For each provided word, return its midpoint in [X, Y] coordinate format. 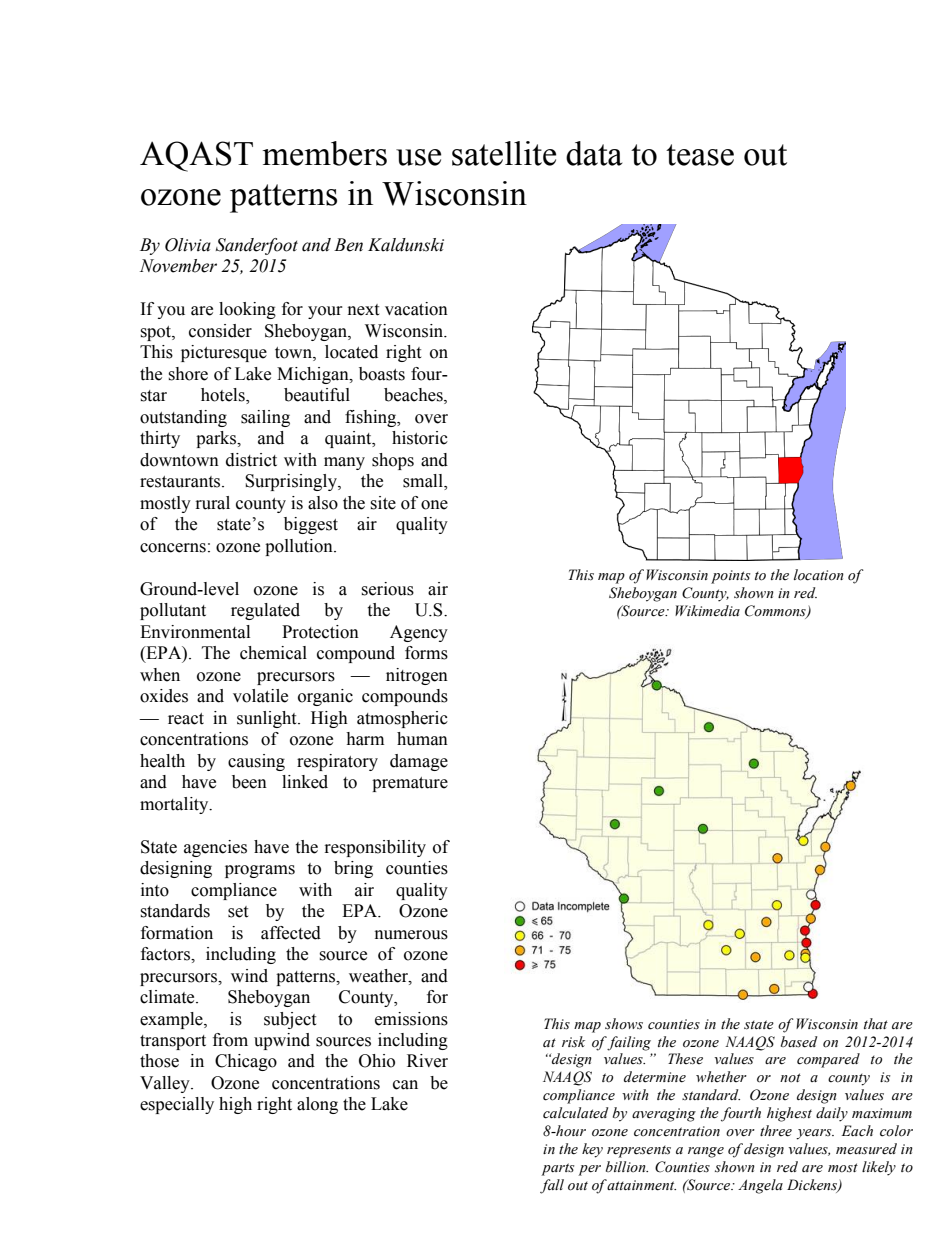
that [876, 1023]
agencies [215, 848]
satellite [504, 153]
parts [557, 1169]
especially [177, 1105]
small [424, 482]
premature [410, 784]
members [325, 153]
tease [700, 155]
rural [213, 503]
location [819, 575]
